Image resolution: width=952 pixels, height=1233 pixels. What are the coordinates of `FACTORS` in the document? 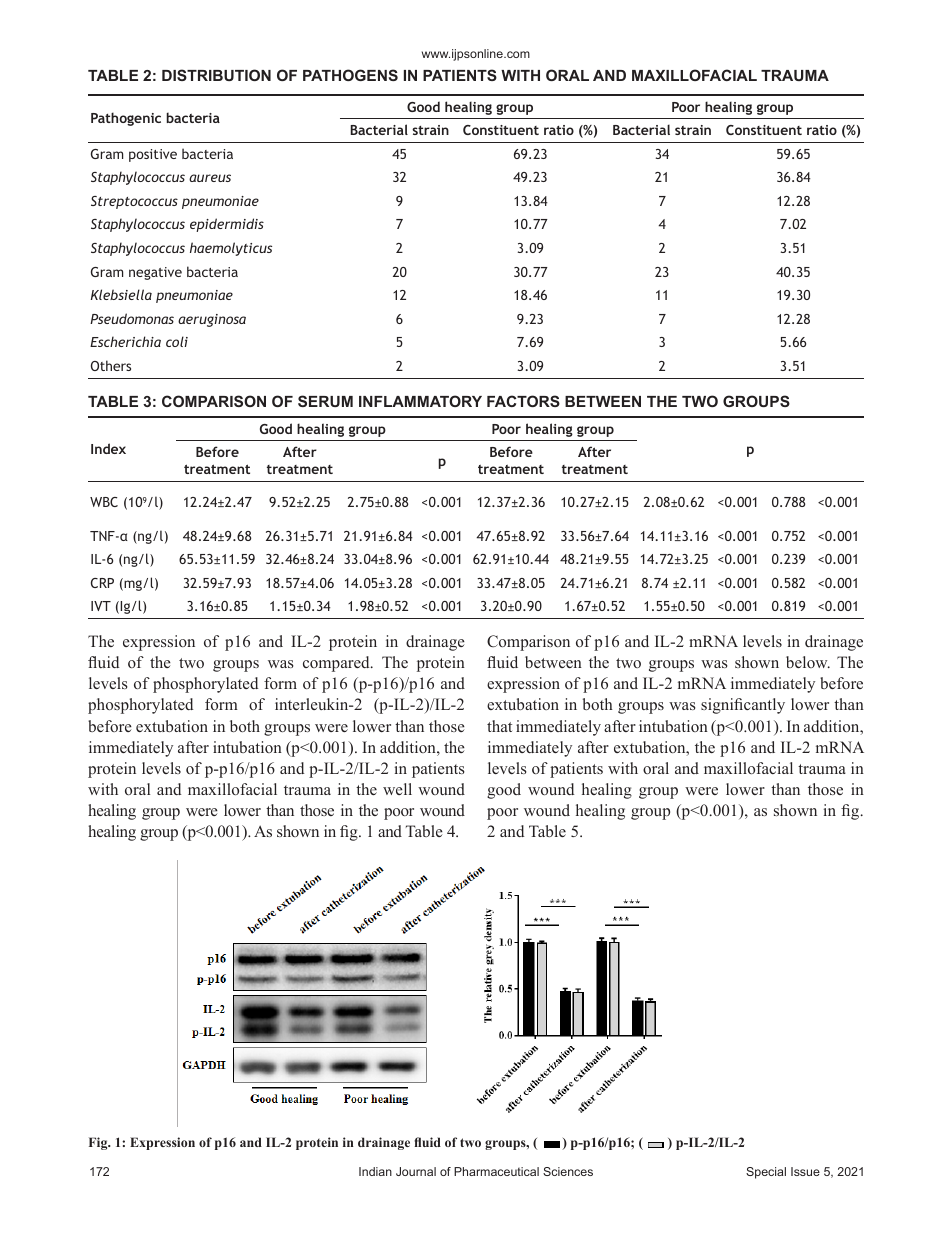 It's located at (523, 401).
